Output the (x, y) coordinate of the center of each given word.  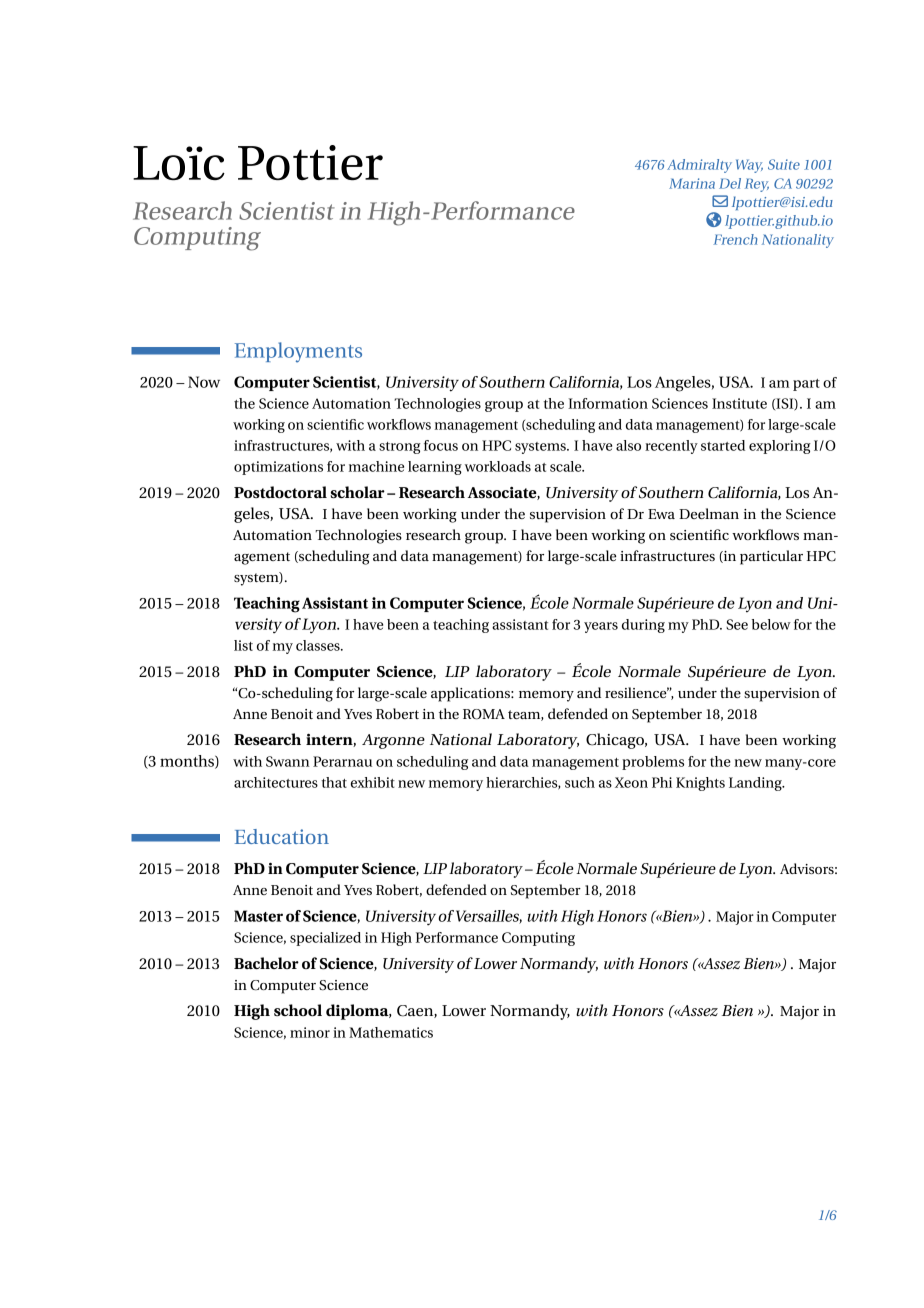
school (298, 1010)
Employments (298, 352)
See (737, 624)
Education (282, 836)
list (243, 645)
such (580, 782)
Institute (739, 403)
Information (608, 403)
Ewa (661, 514)
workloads (498, 466)
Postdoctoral (280, 492)
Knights (700, 784)
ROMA (484, 714)
